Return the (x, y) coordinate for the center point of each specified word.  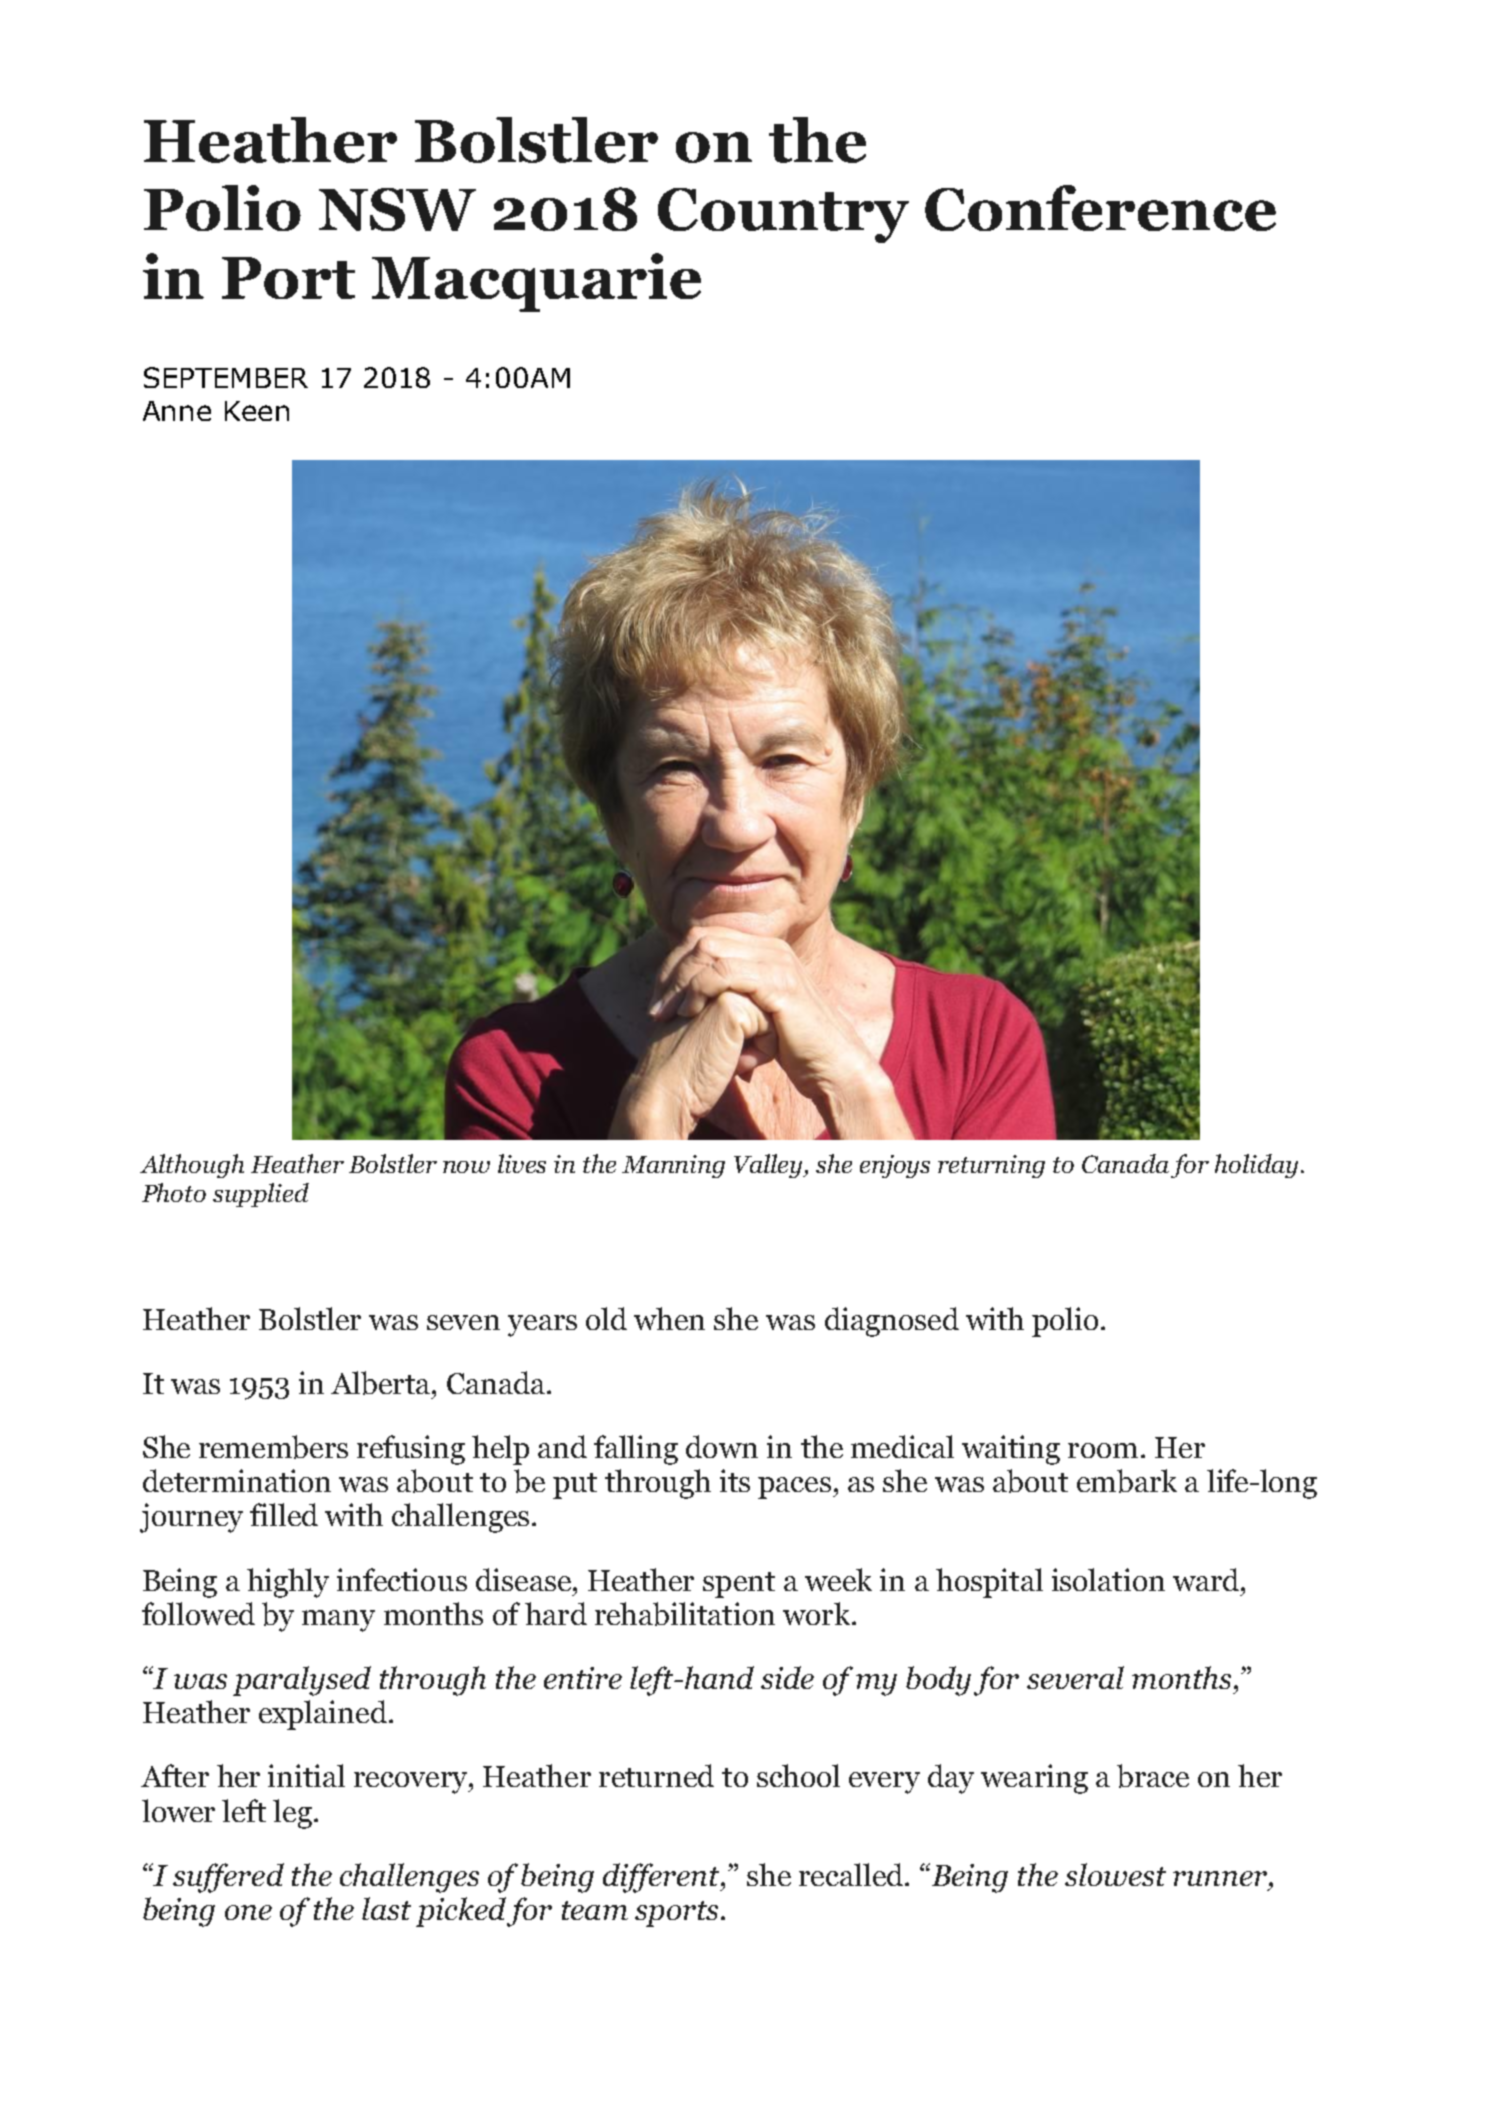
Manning (673, 1166)
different (662, 1878)
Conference (1100, 208)
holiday (1256, 1166)
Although (192, 1166)
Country (783, 215)
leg (292, 1814)
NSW (397, 209)
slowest (1115, 1874)
